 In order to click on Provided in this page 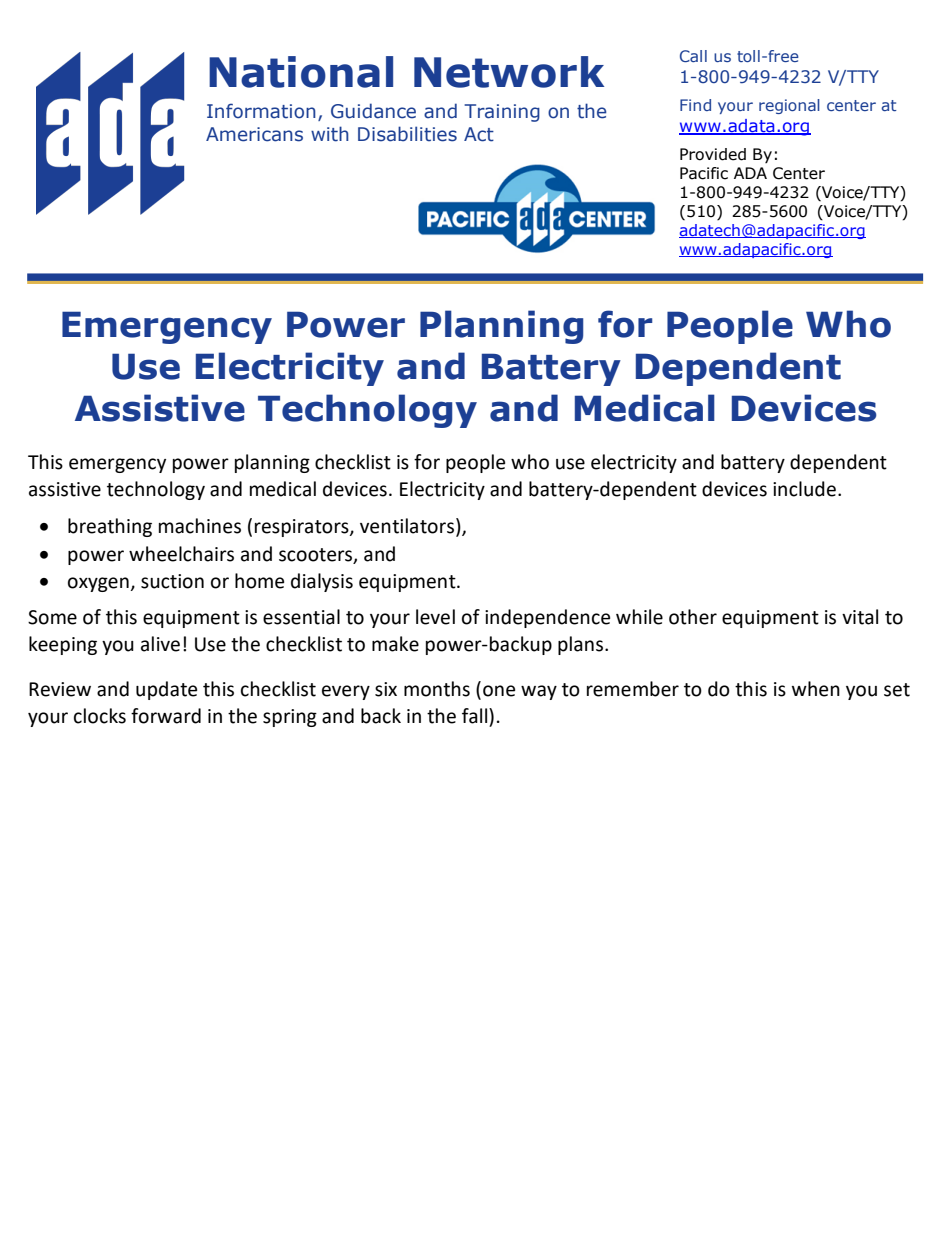, I will do `click(713, 154)`.
